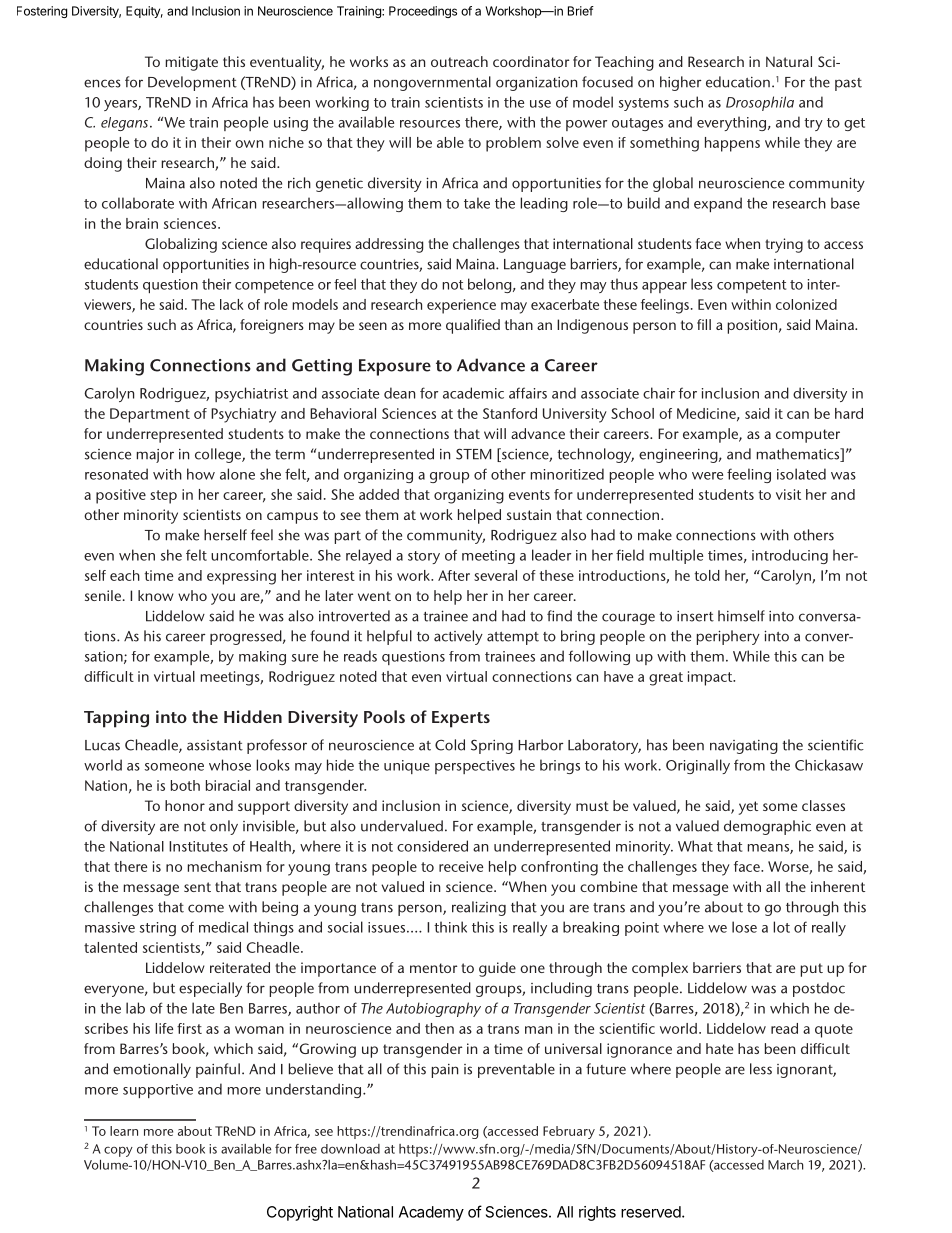  I want to click on string, so click(158, 929).
